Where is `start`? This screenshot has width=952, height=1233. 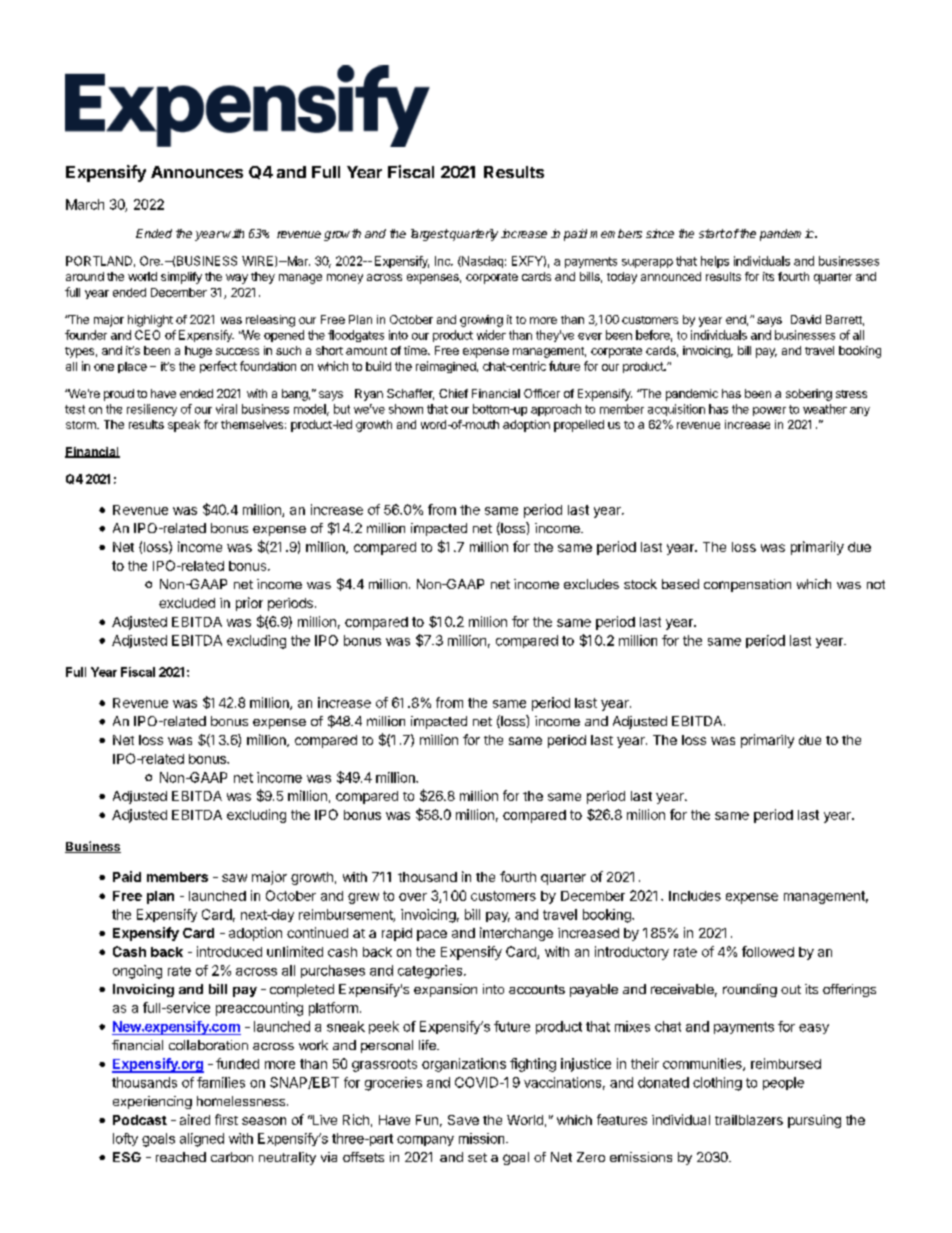
start is located at coordinates (712, 233).
